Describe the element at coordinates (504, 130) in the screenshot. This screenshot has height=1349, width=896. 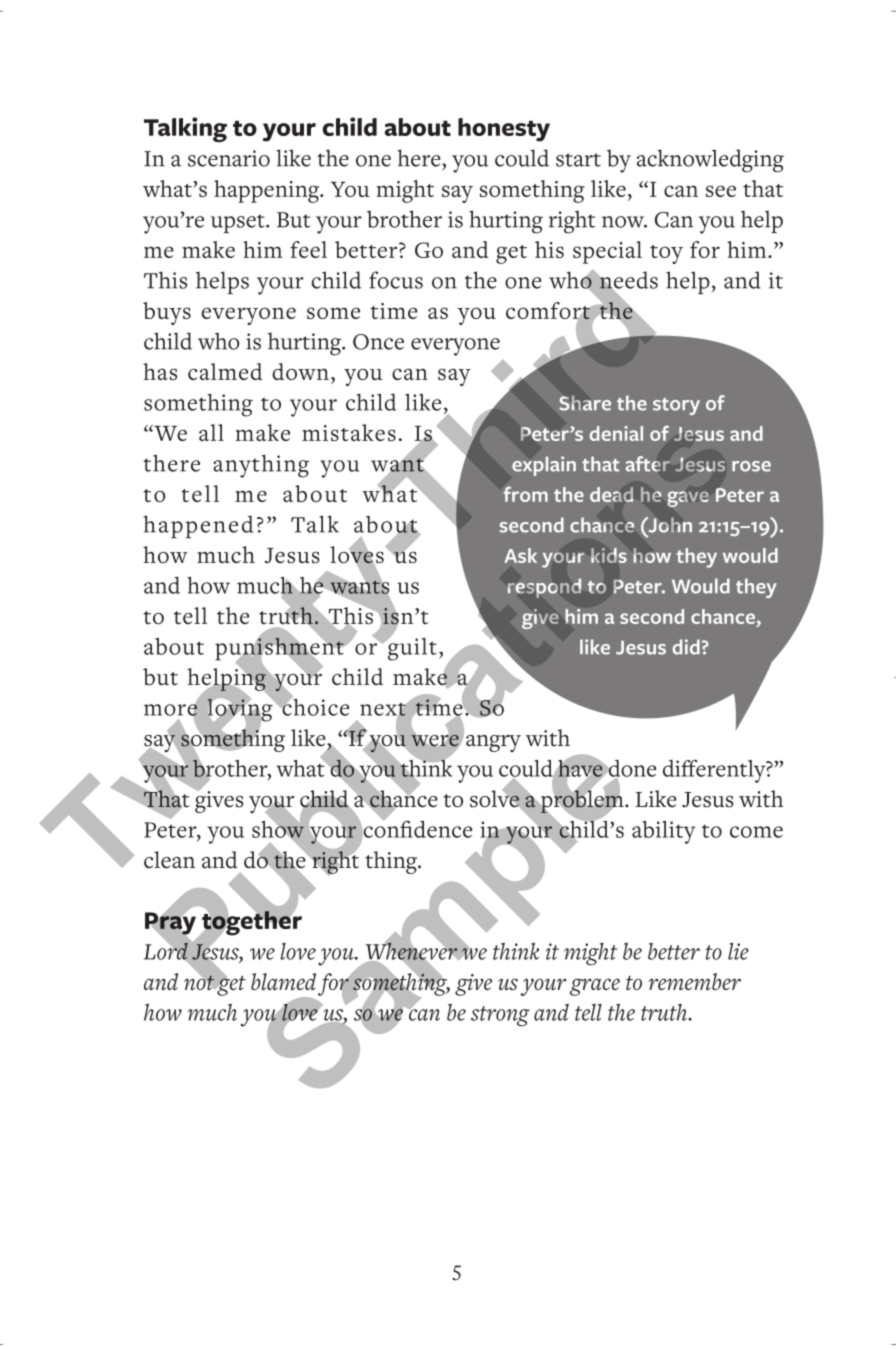
I see `honesty` at that location.
